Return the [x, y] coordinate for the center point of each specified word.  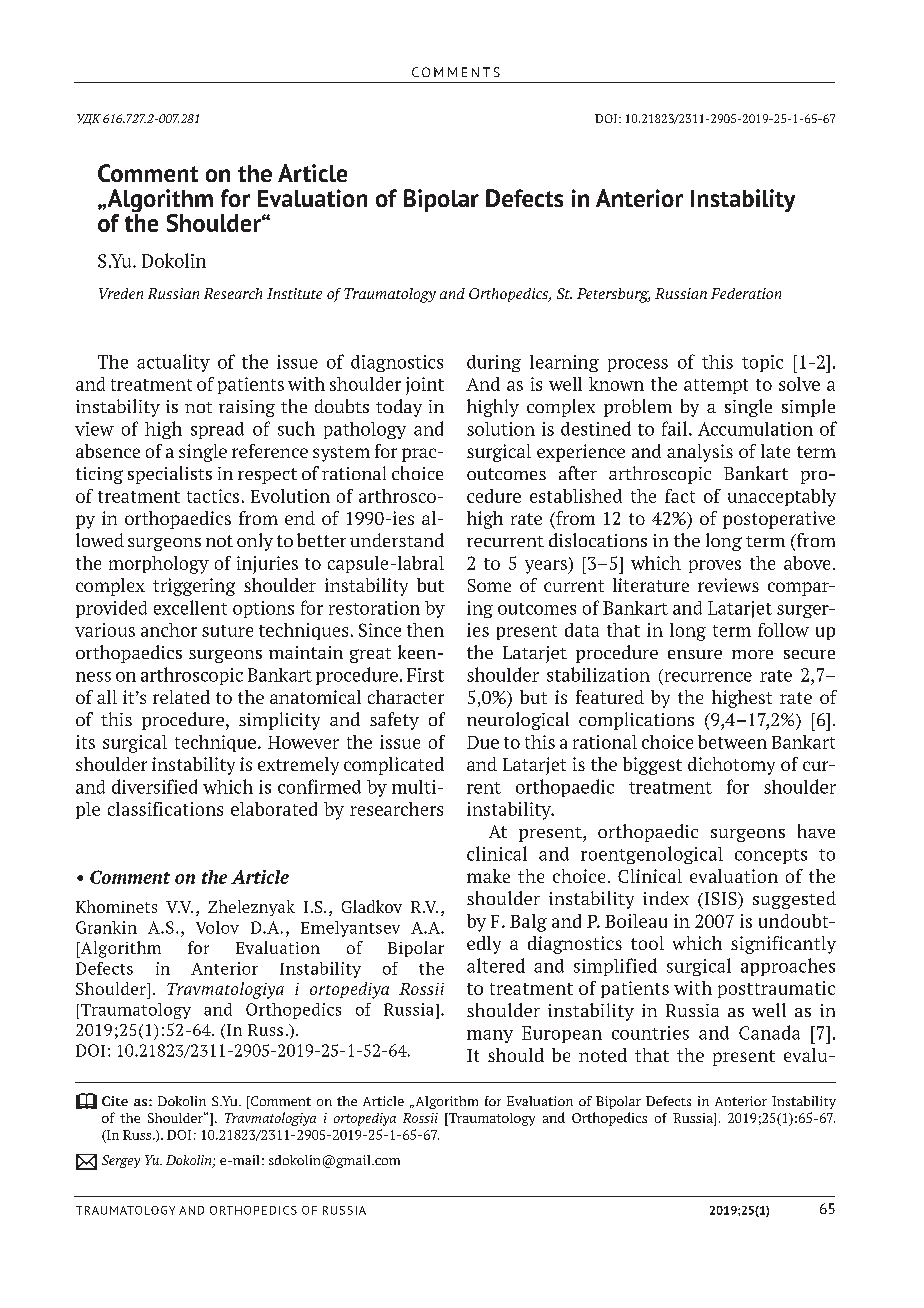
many [490, 1036]
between [732, 742]
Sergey [121, 1161]
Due [483, 742]
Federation [746, 293]
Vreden [121, 293]
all [107, 697]
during [494, 363]
